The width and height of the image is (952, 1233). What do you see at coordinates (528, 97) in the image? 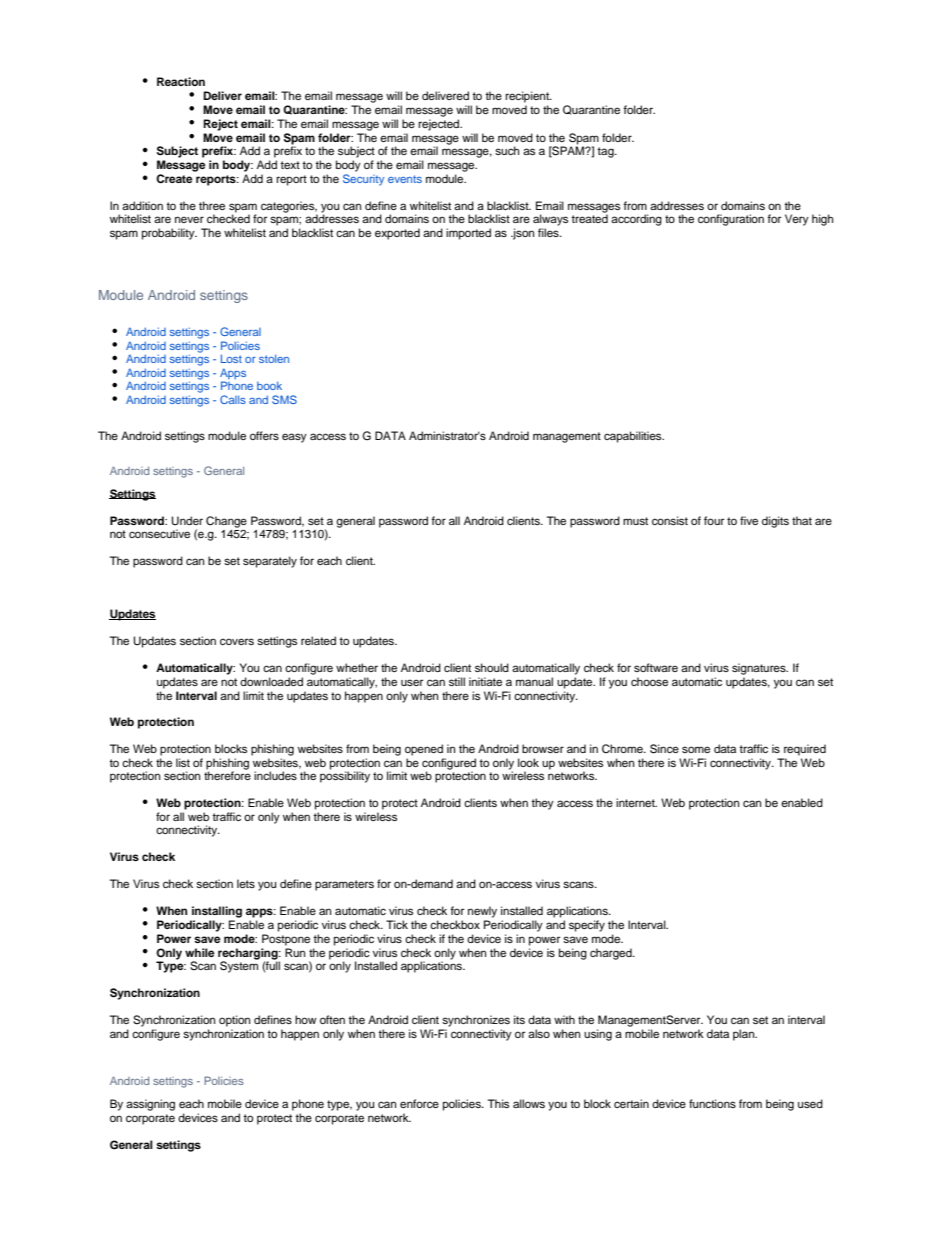
I see `recipient` at bounding box center [528, 97].
